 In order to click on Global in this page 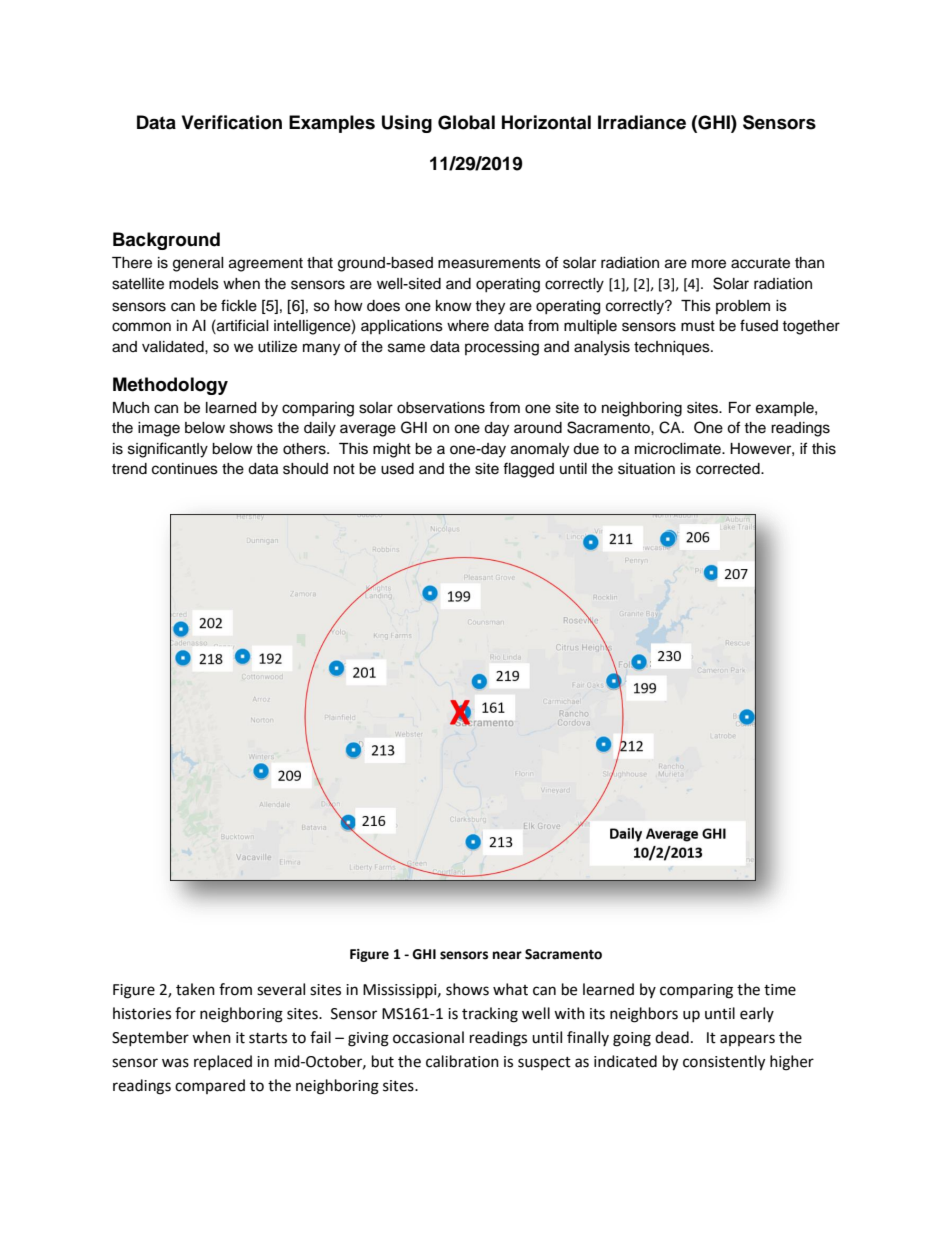, I will do `click(466, 122)`.
